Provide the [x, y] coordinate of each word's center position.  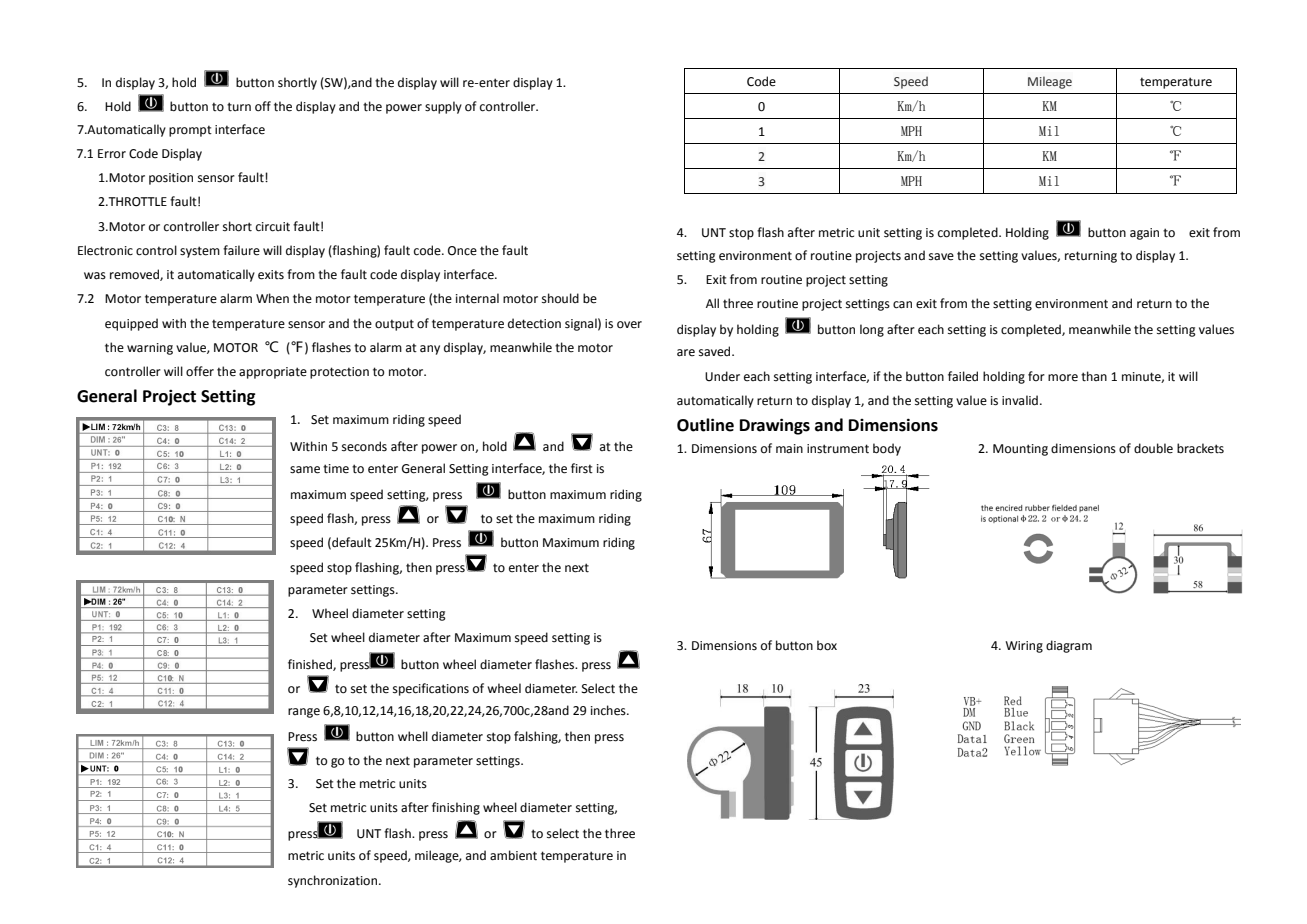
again [1144, 234]
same [305, 470]
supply [443, 107]
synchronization [334, 881]
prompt [190, 131]
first [582, 468]
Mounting [1020, 450]
